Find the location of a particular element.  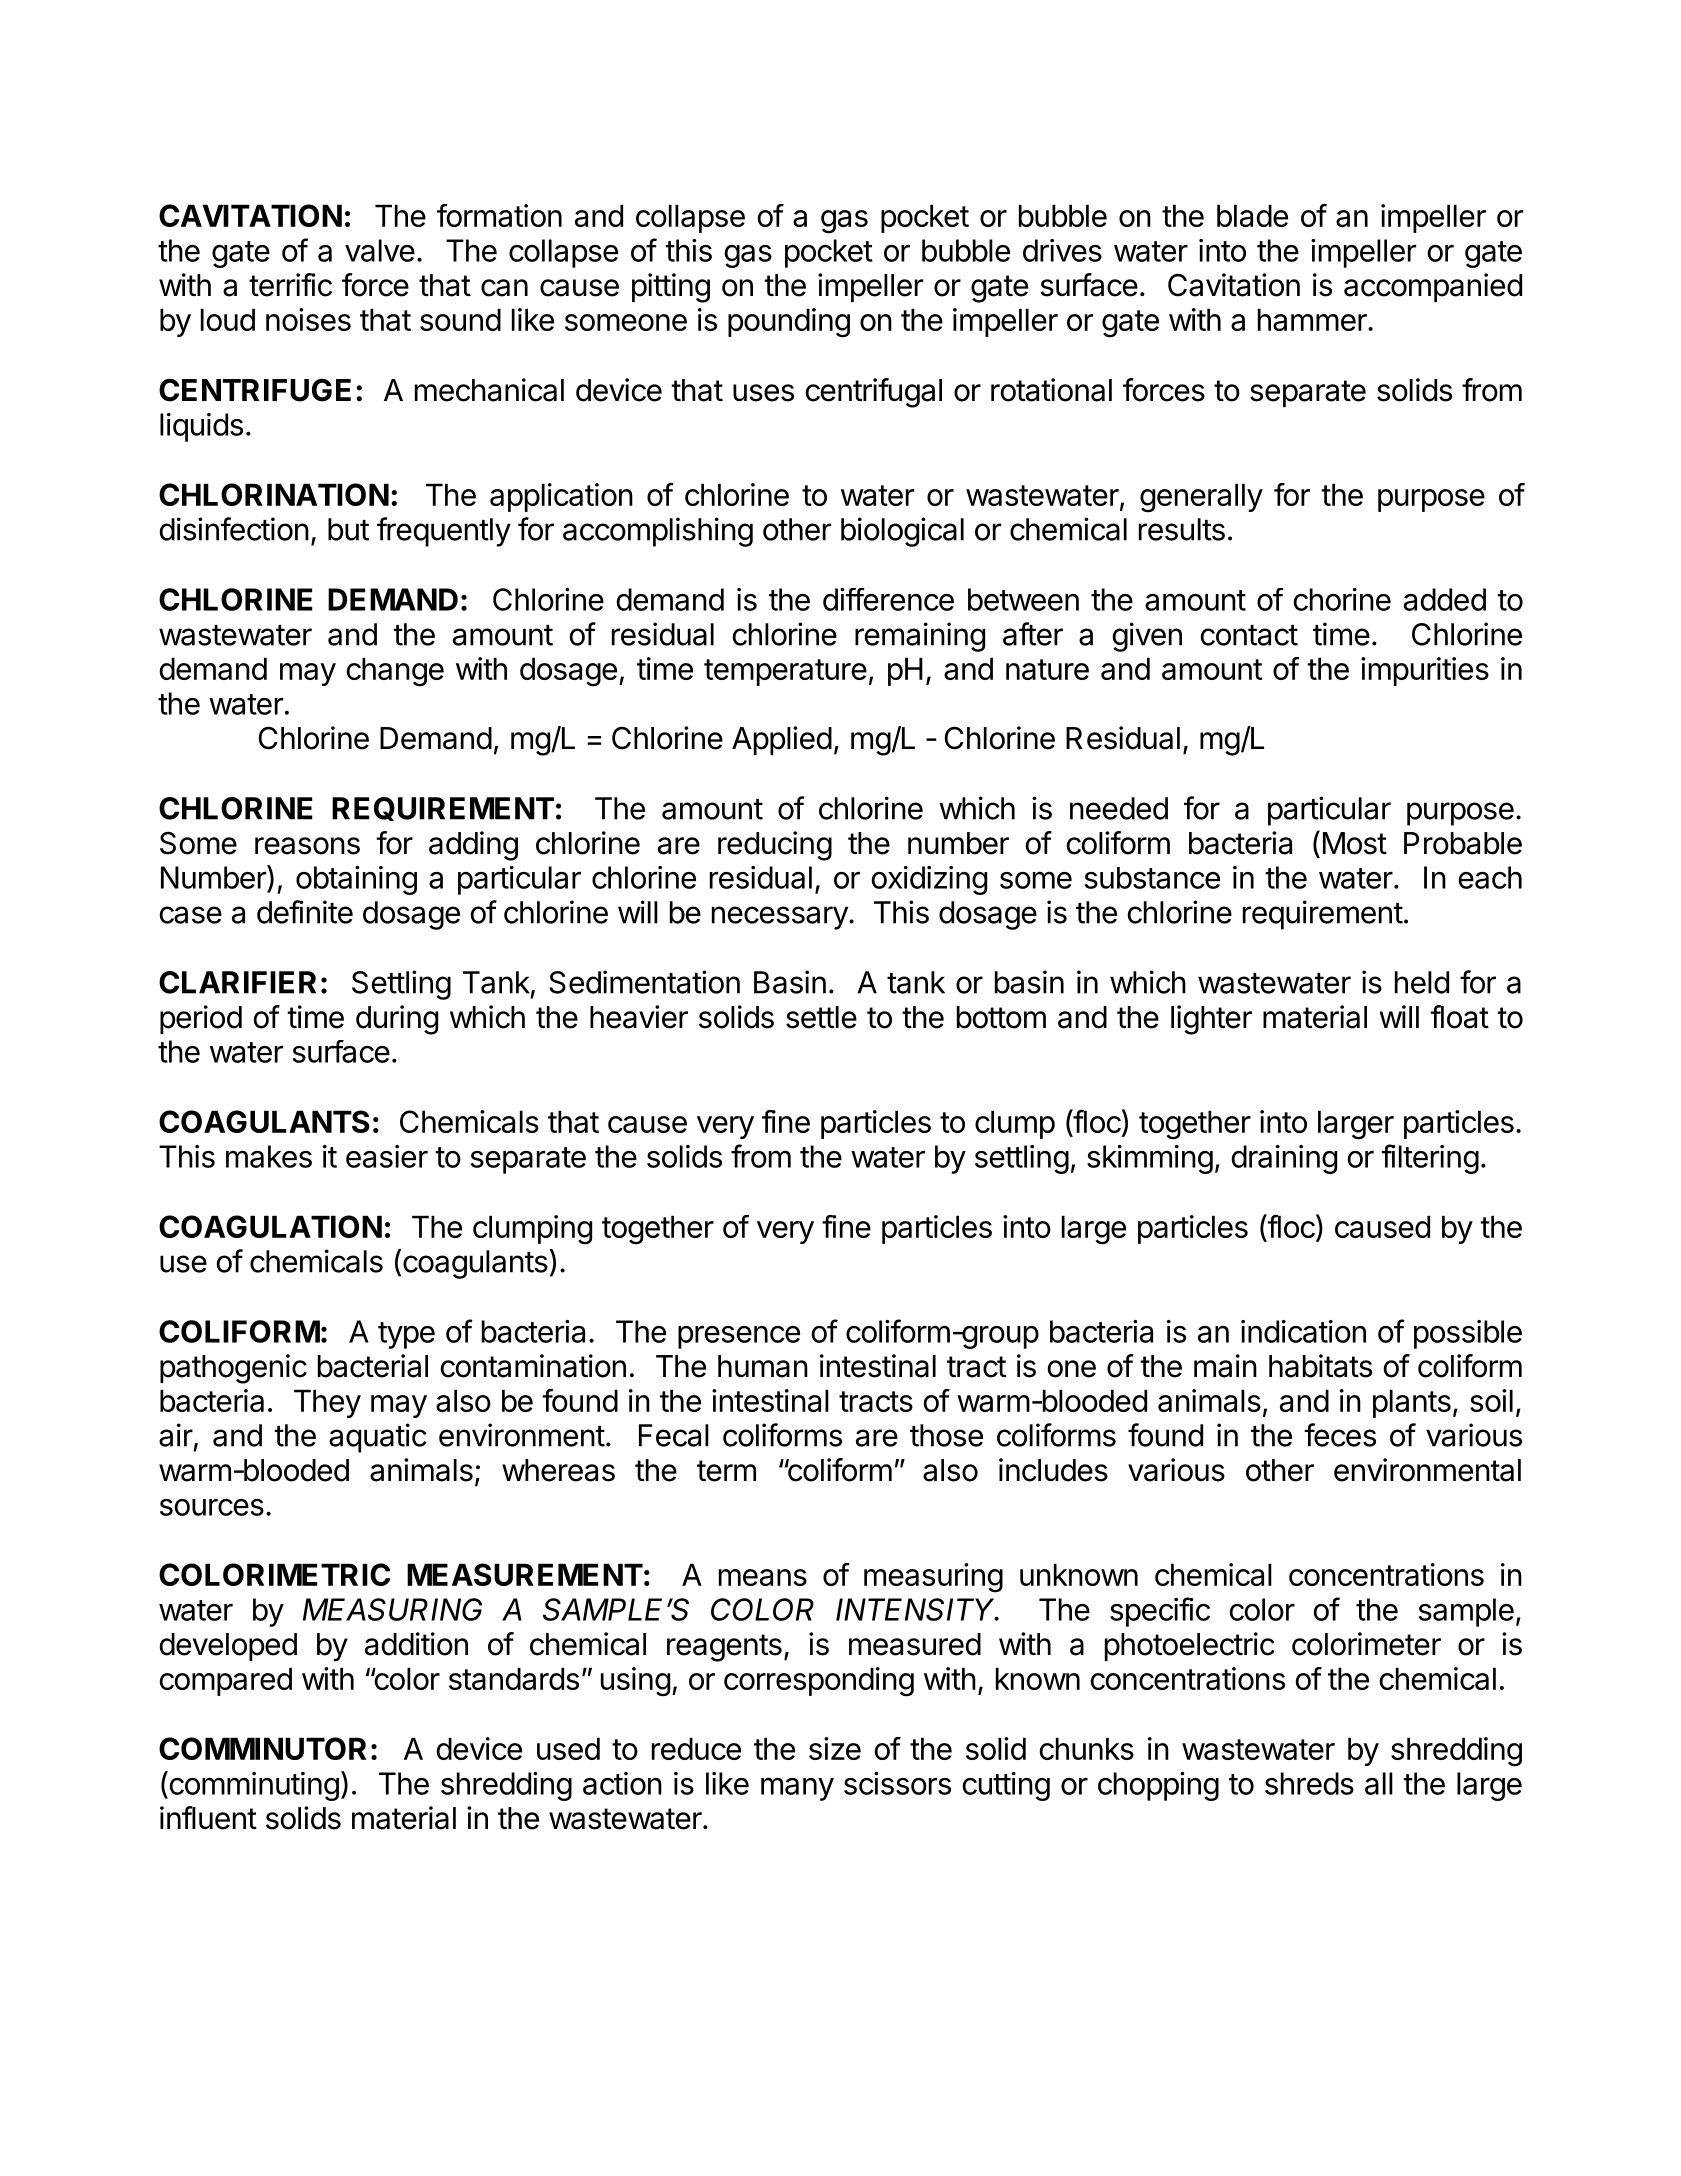

during is located at coordinates (397, 1020).
